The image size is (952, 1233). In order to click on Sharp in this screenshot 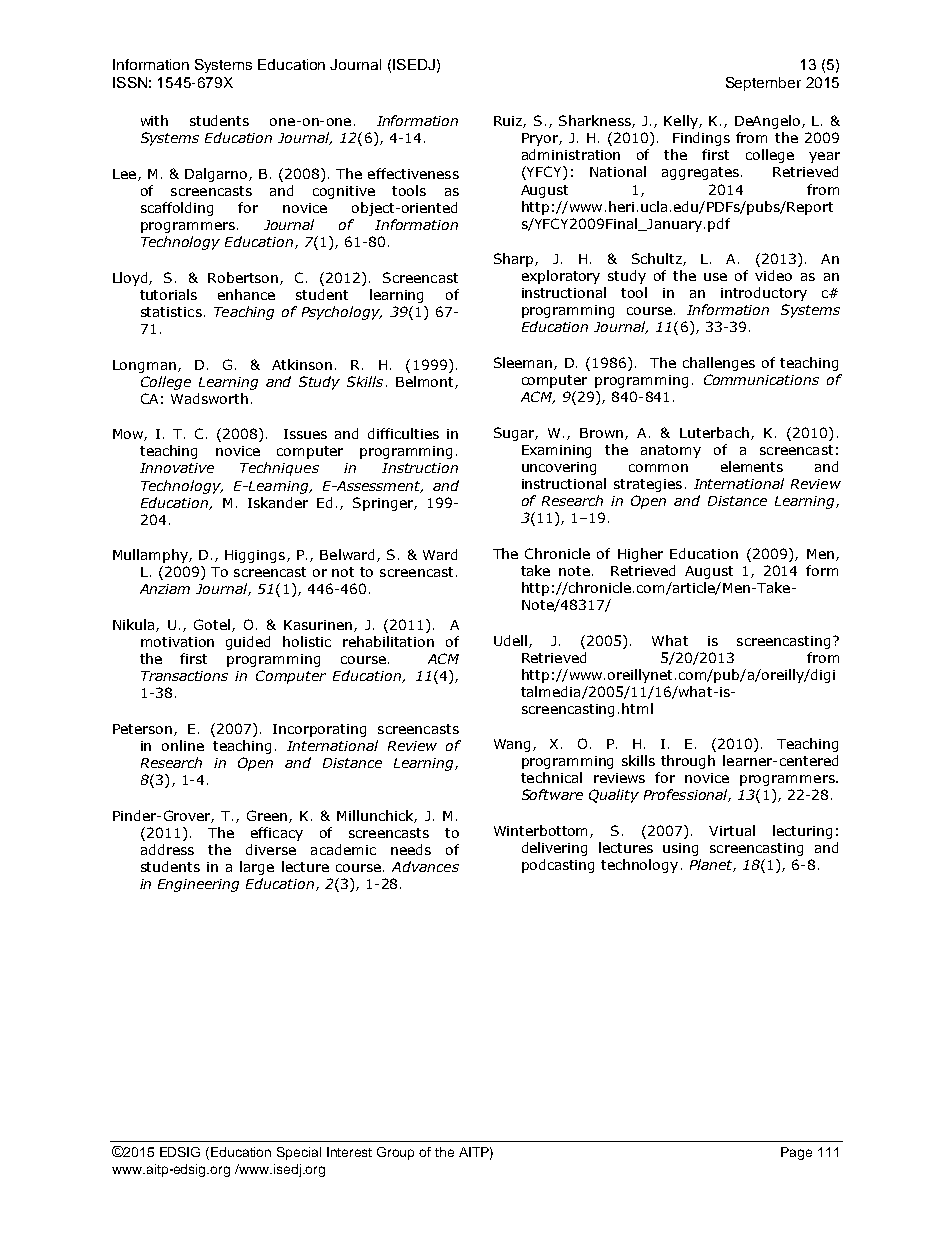, I will do `click(515, 260)`.
